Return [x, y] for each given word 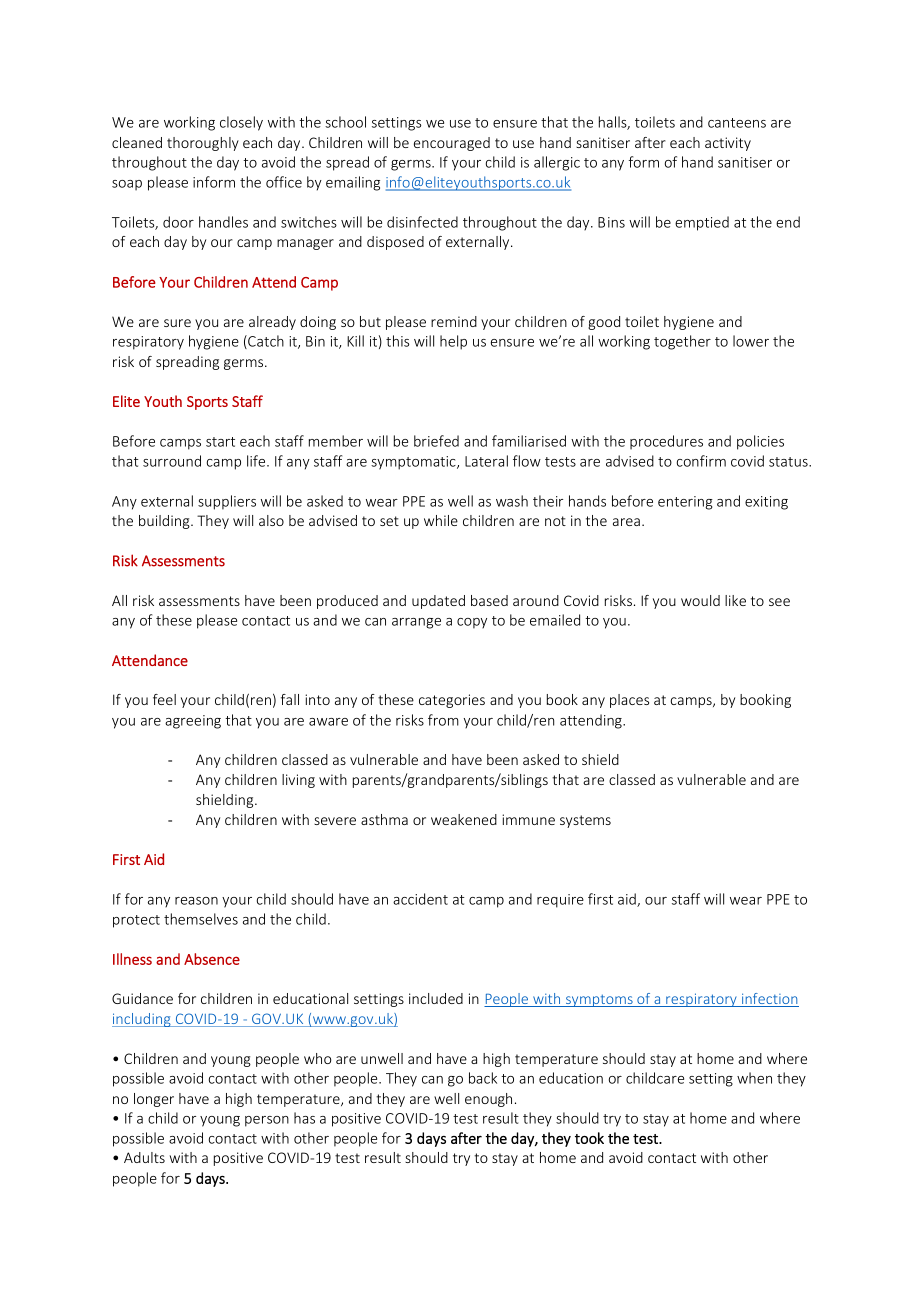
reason [196, 901]
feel [164, 699]
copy [472, 623]
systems [585, 821]
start [220, 442]
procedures [666, 442]
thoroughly [203, 144]
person [267, 1121]
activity [728, 144]
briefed [436, 441]
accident [420, 899]
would [700, 600]
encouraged [452, 144]
